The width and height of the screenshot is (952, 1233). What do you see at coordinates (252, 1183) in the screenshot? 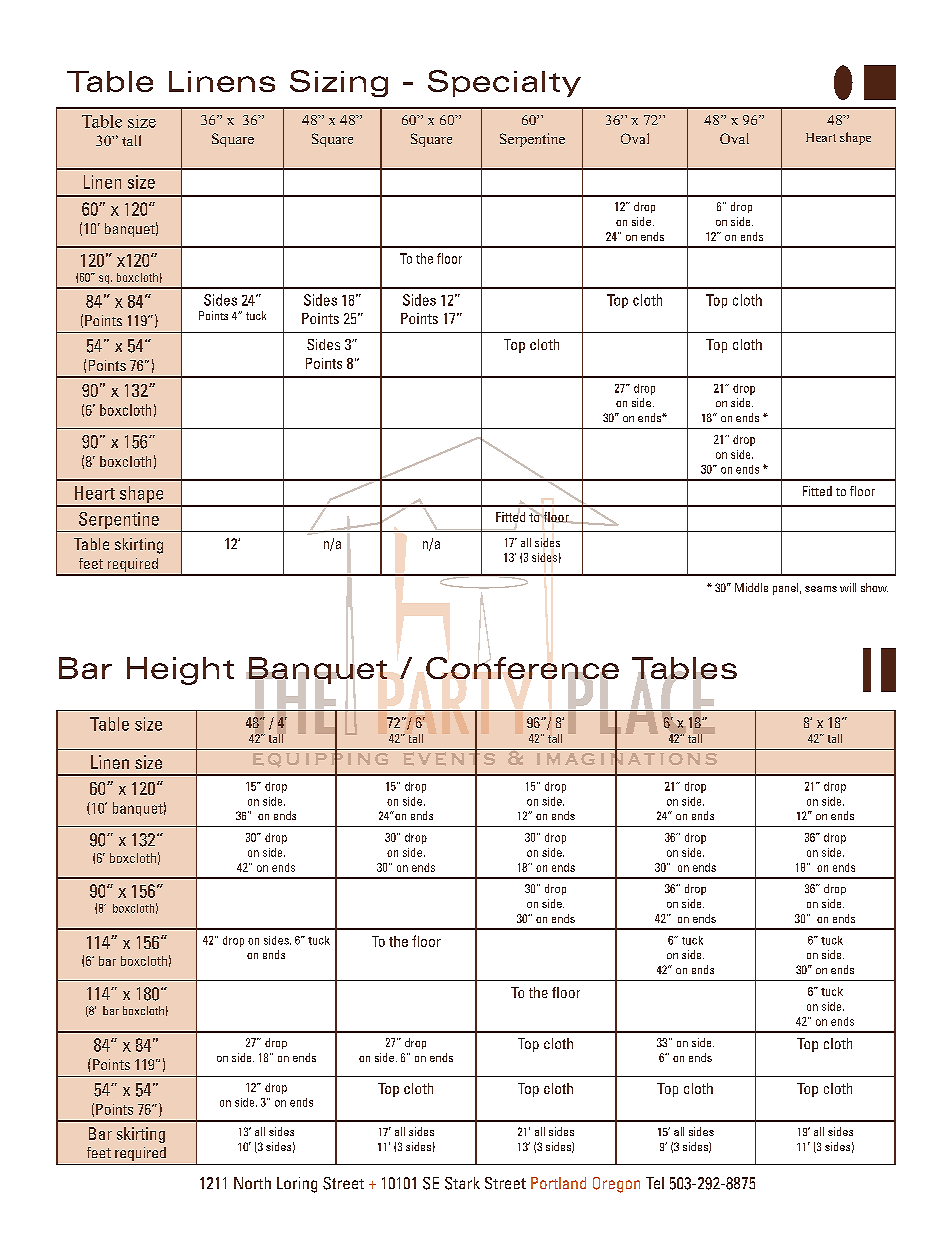
I see `North` at bounding box center [252, 1183].
